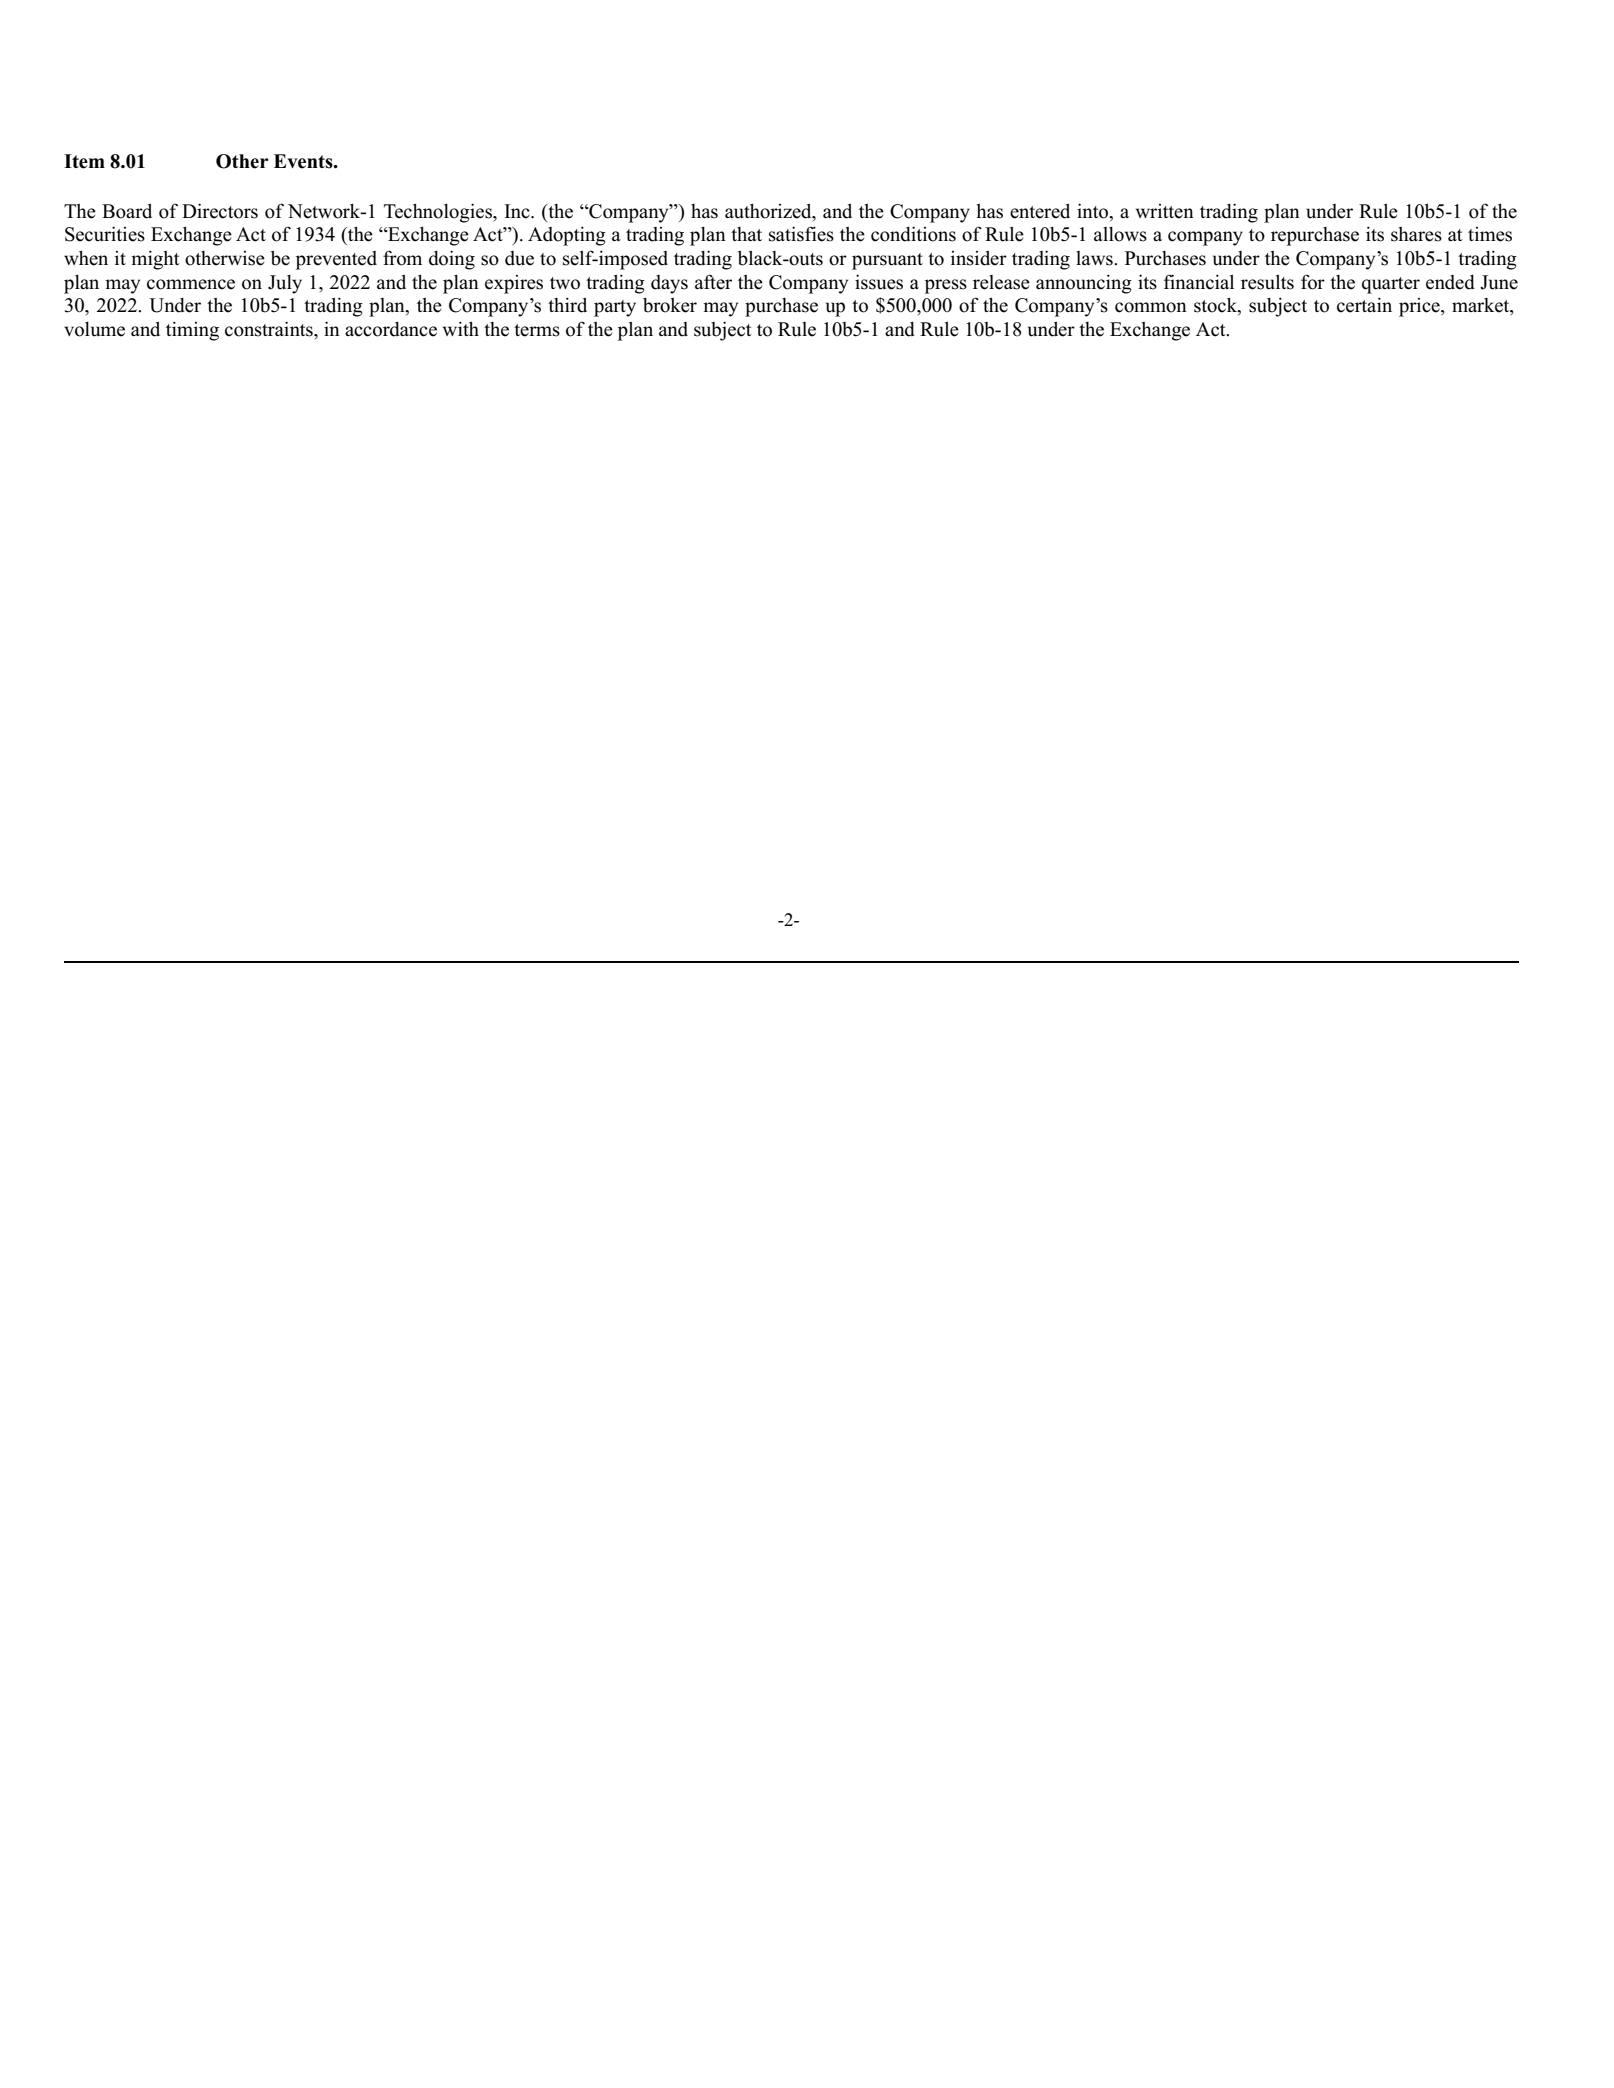 This image has height=2088, width=1614. Describe the element at coordinates (270, 329) in the image. I see `constraints` at that location.
